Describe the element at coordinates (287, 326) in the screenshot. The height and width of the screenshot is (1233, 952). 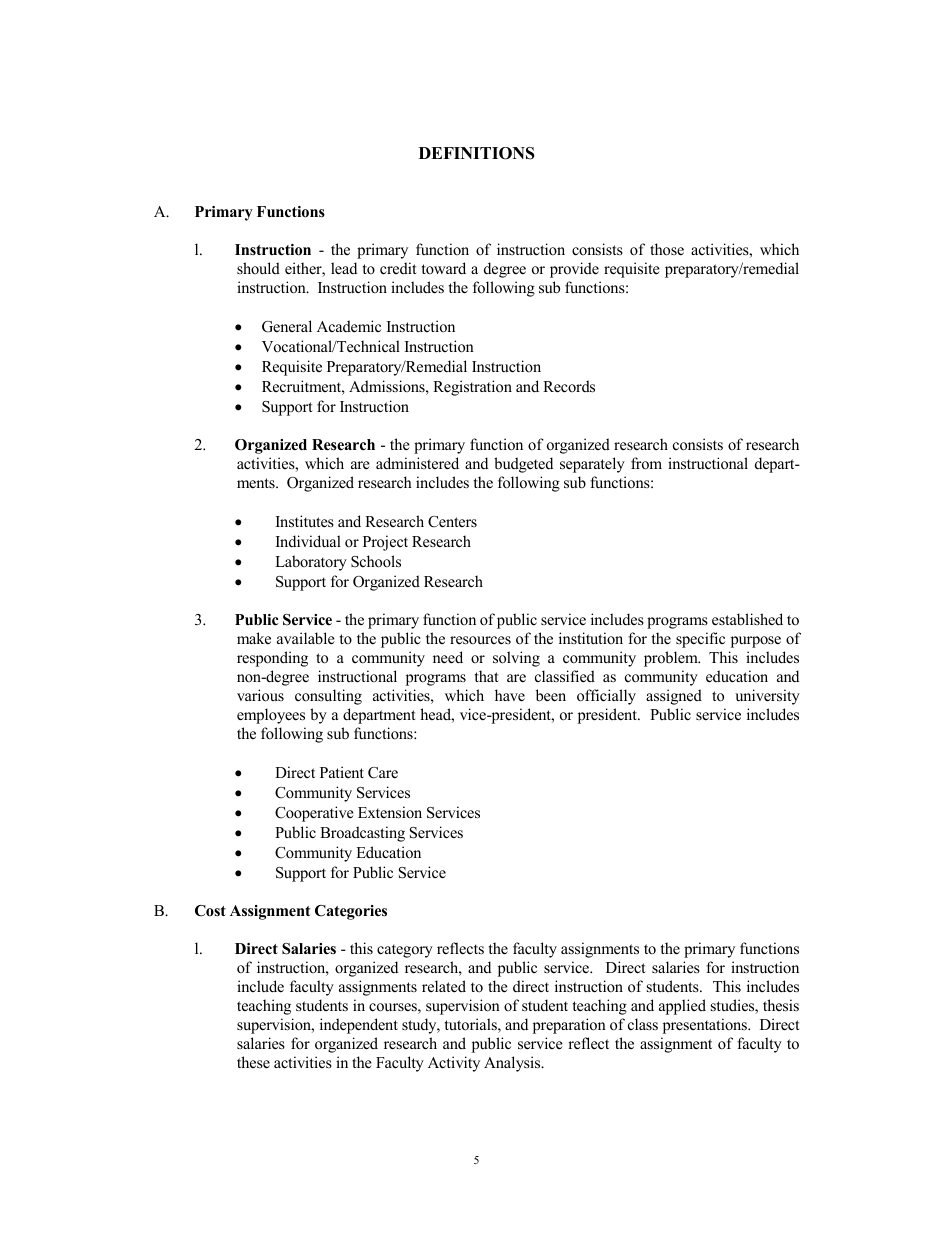
I see `General` at that location.
